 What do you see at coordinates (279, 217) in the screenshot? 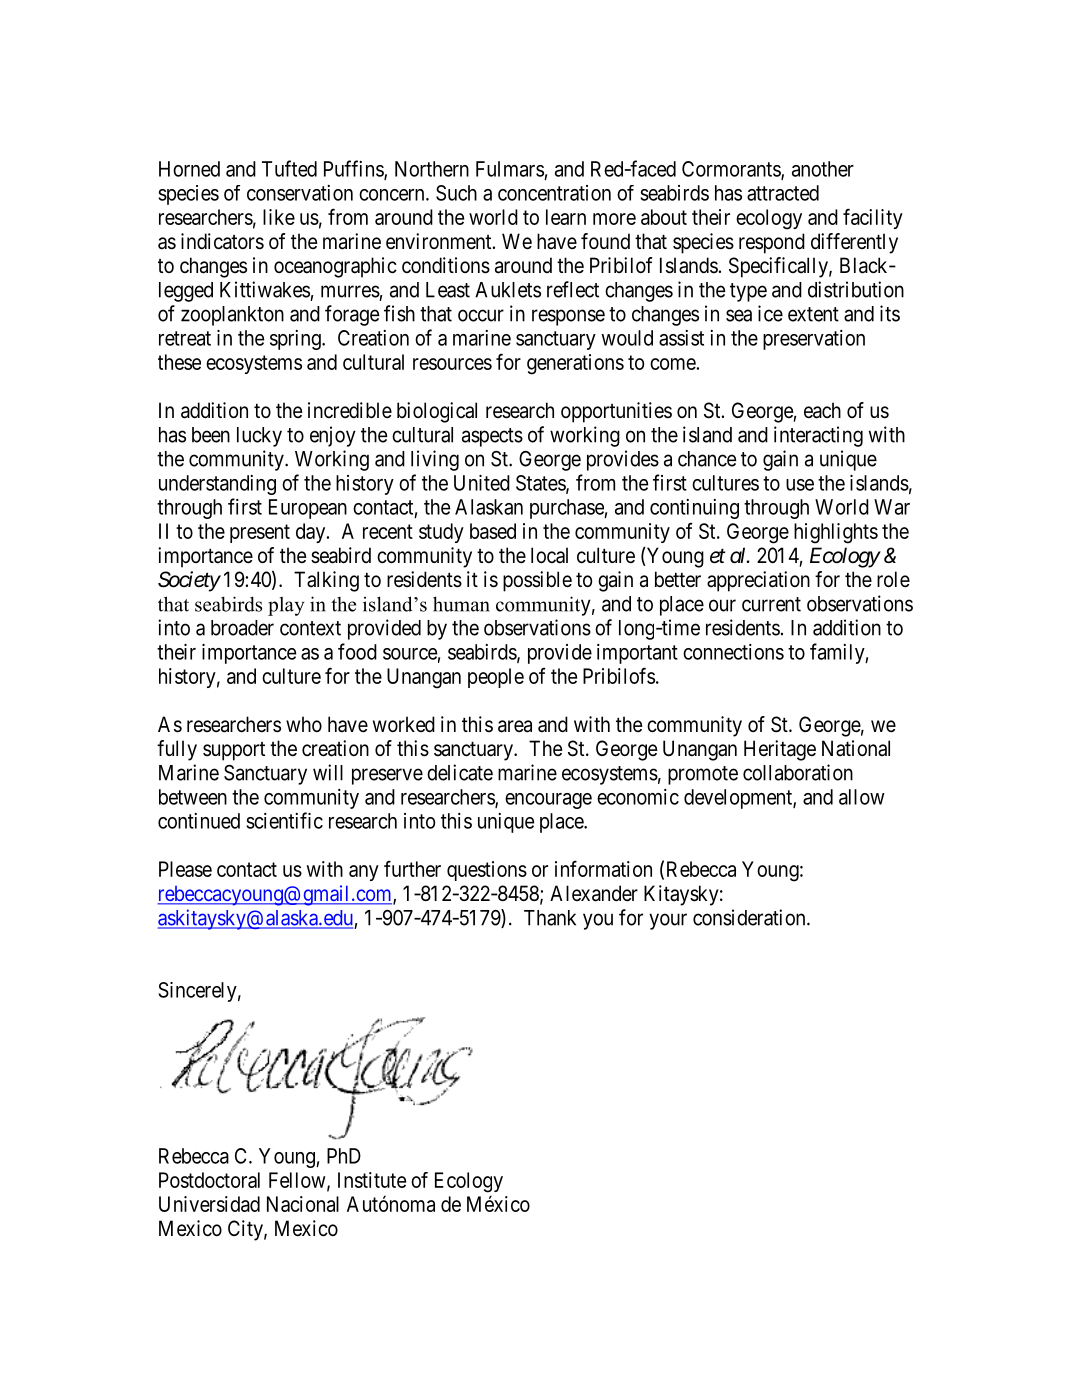
I see `like` at bounding box center [279, 217].
